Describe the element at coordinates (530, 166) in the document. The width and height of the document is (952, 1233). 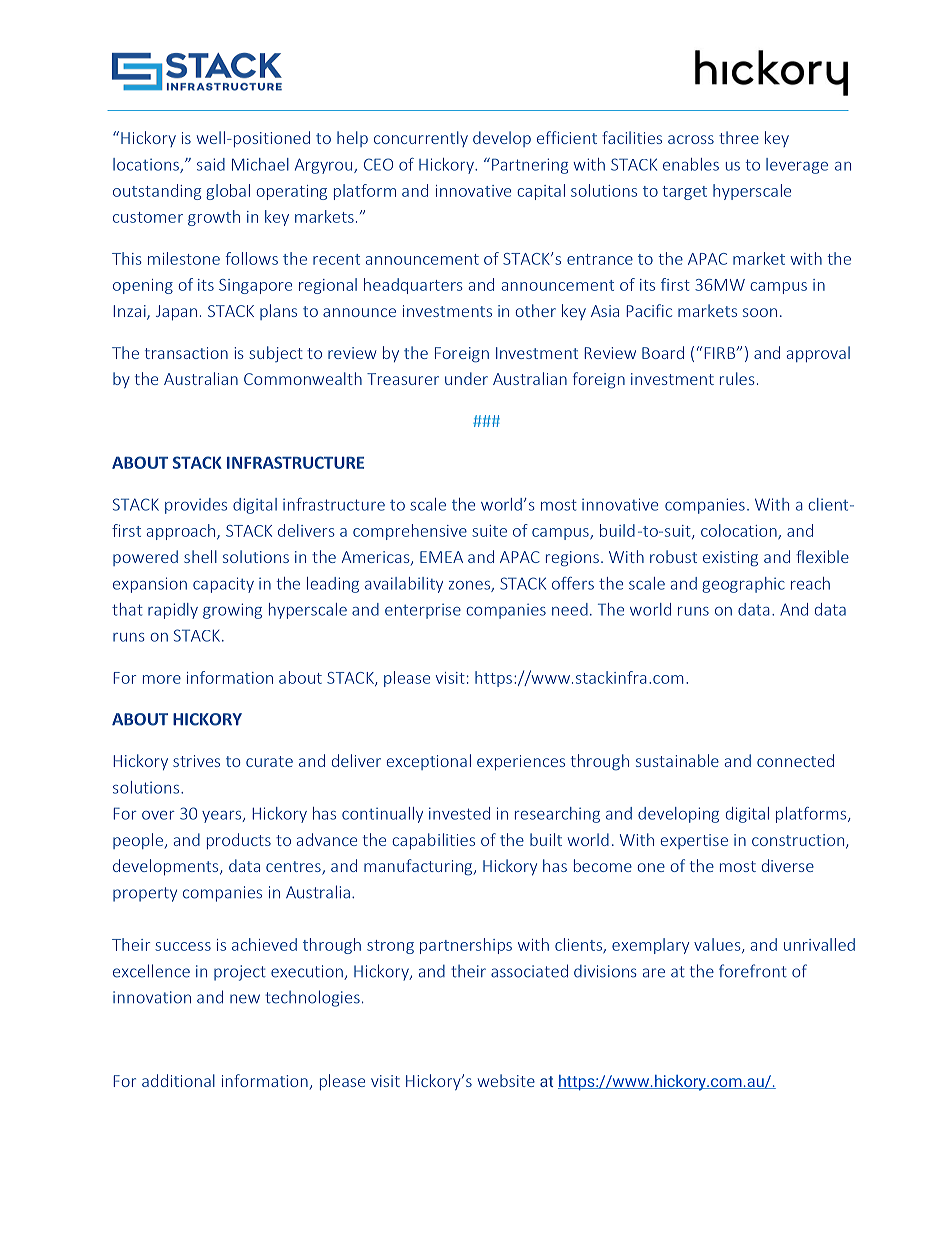
I see `Partnering` at that location.
